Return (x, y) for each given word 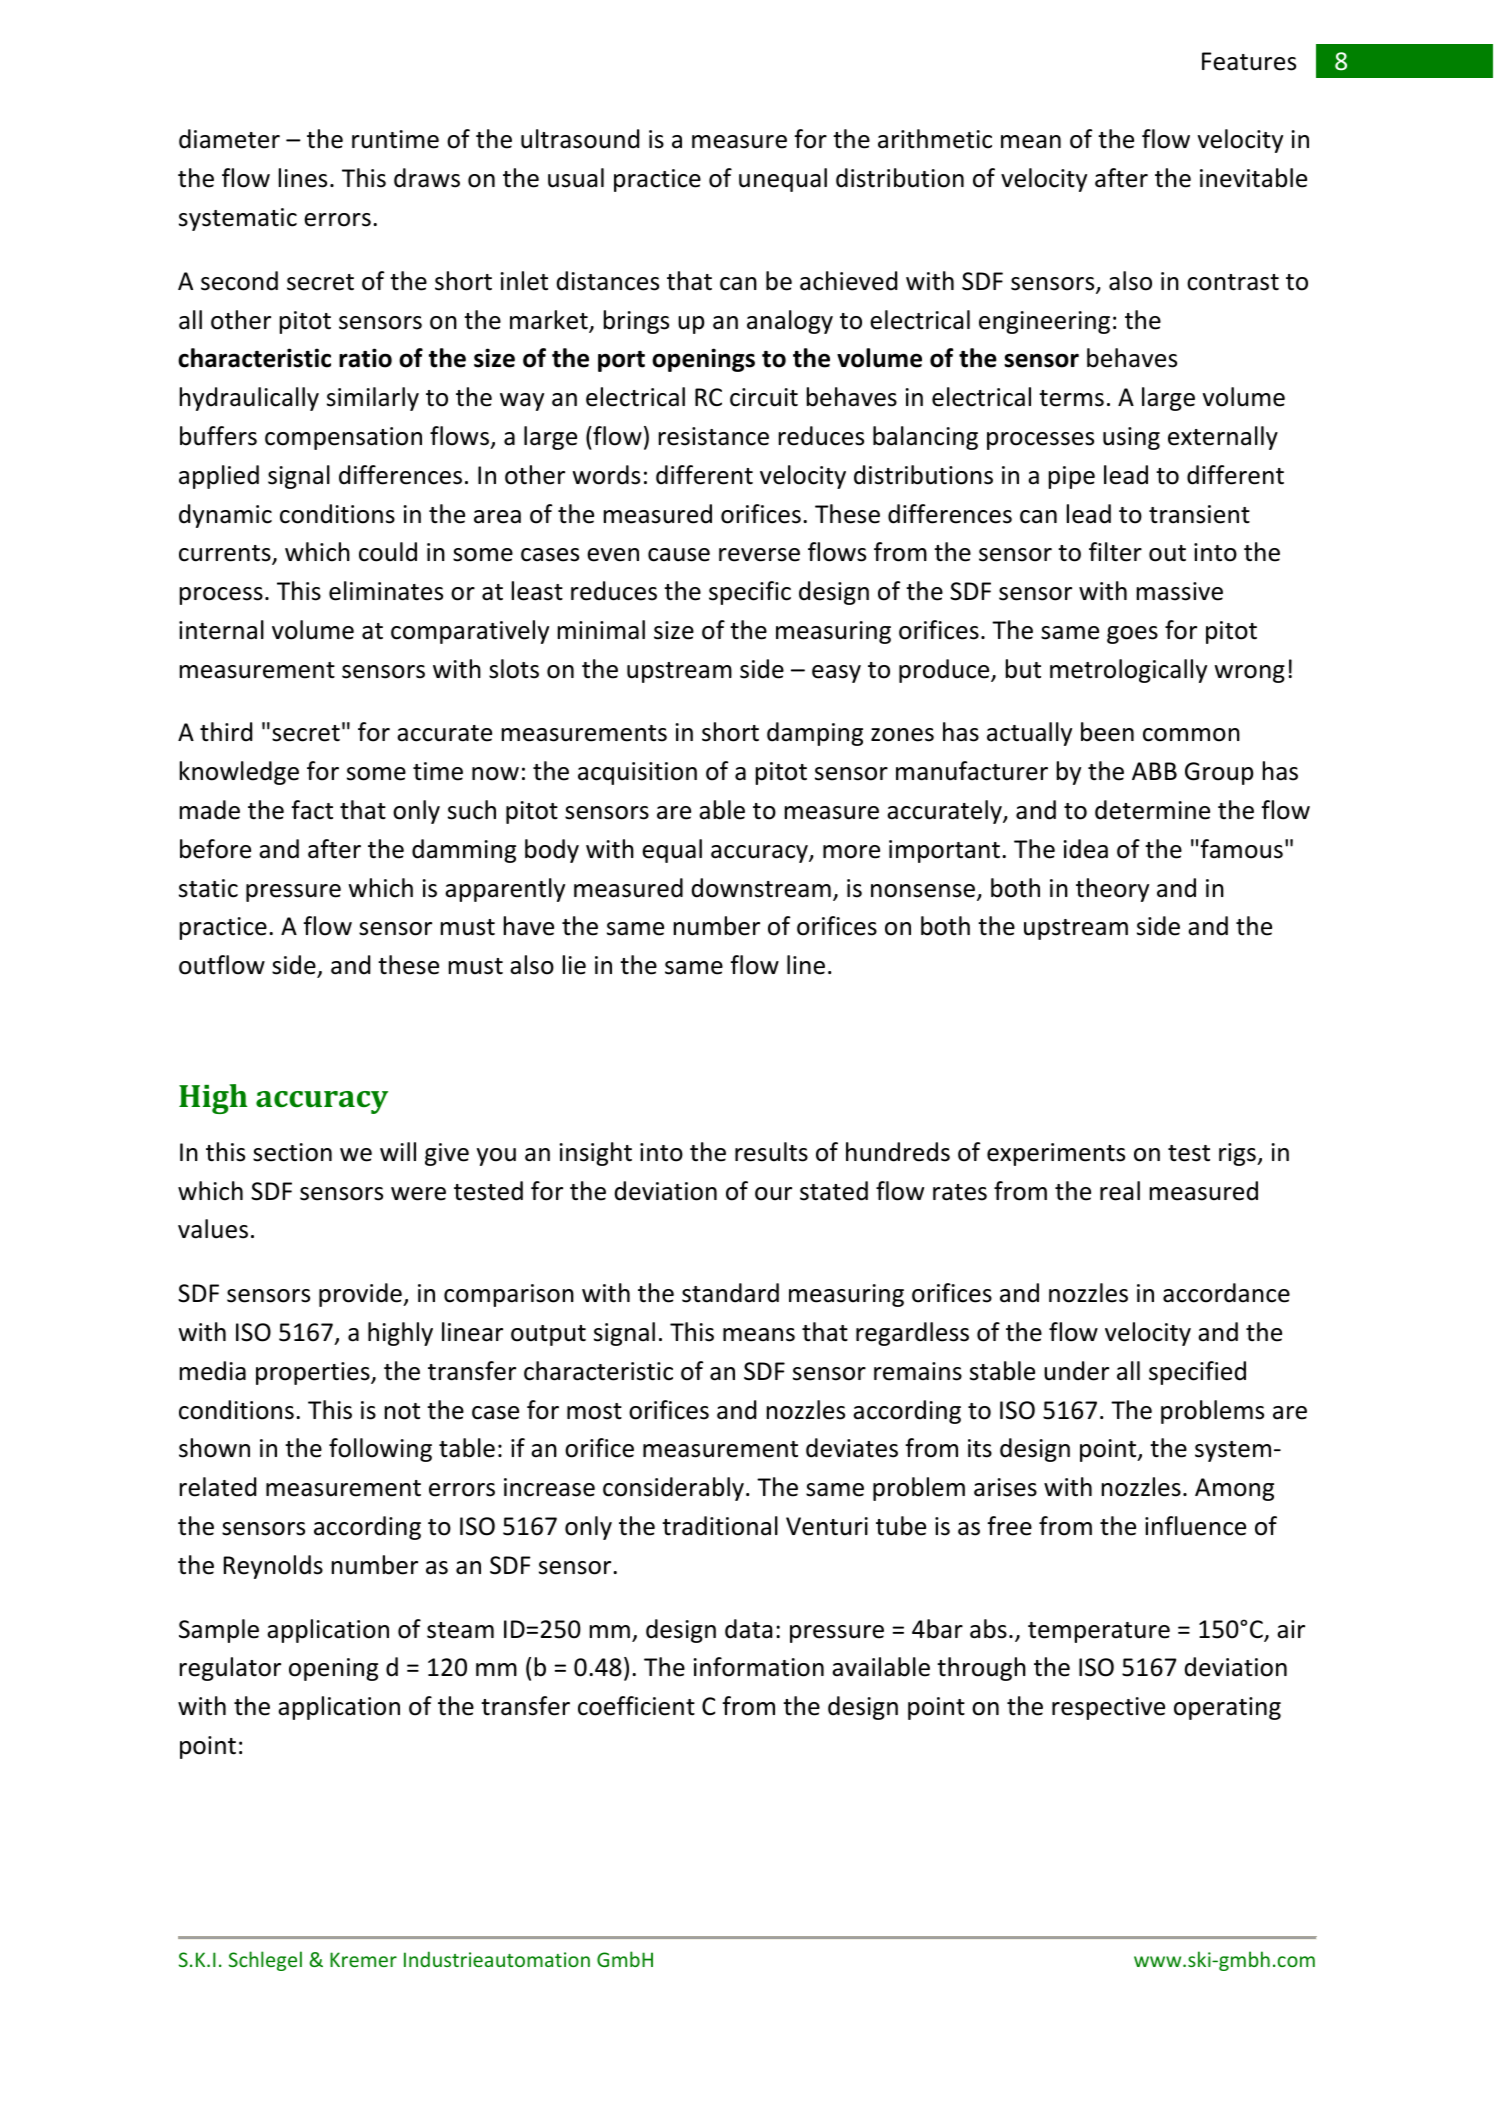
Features (1249, 61)
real (1120, 1191)
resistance (714, 436)
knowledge (239, 773)
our (773, 1194)
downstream (761, 888)
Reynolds (273, 1567)
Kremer (363, 1959)
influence (1195, 1526)
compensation (343, 438)
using (1131, 438)
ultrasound (580, 139)
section (292, 1152)
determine (1152, 810)
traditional (720, 1526)
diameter (229, 139)
